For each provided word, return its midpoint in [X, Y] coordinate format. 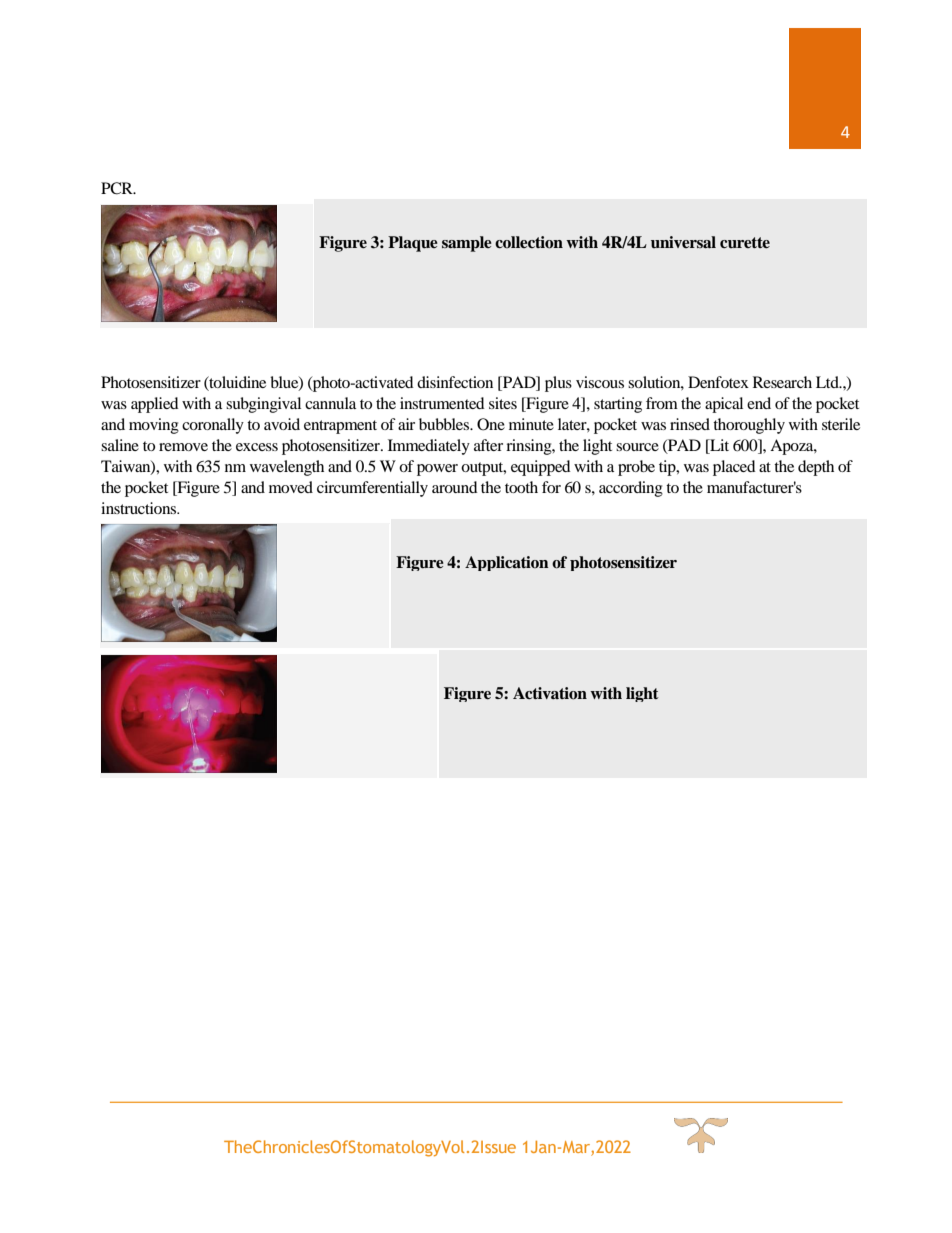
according [631, 489]
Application [507, 563]
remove [183, 447]
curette [745, 243]
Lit [718, 445]
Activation [550, 693]
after [488, 445]
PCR [118, 188]
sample [467, 244]
